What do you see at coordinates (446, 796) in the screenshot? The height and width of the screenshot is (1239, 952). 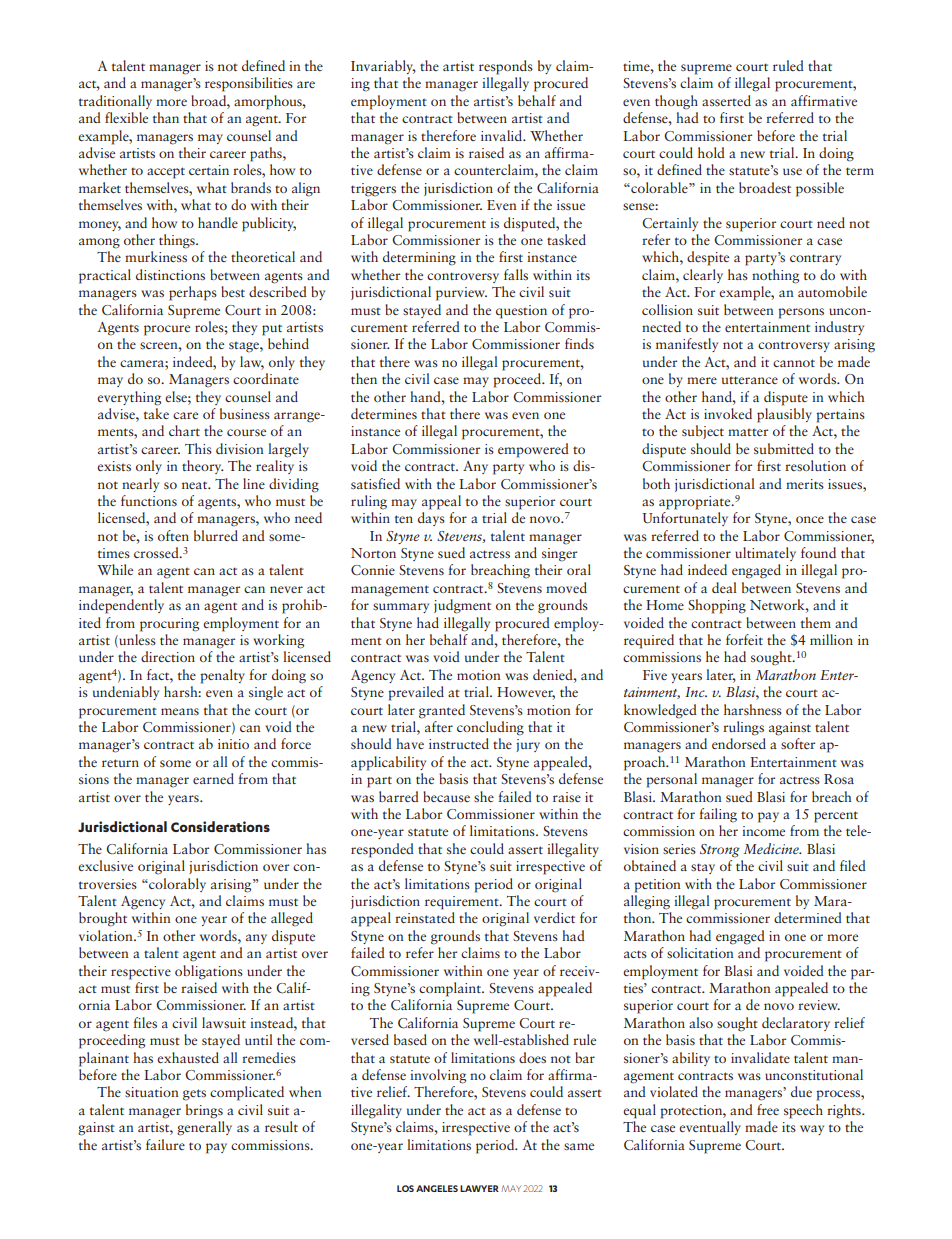 I see `because` at bounding box center [446, 796].
